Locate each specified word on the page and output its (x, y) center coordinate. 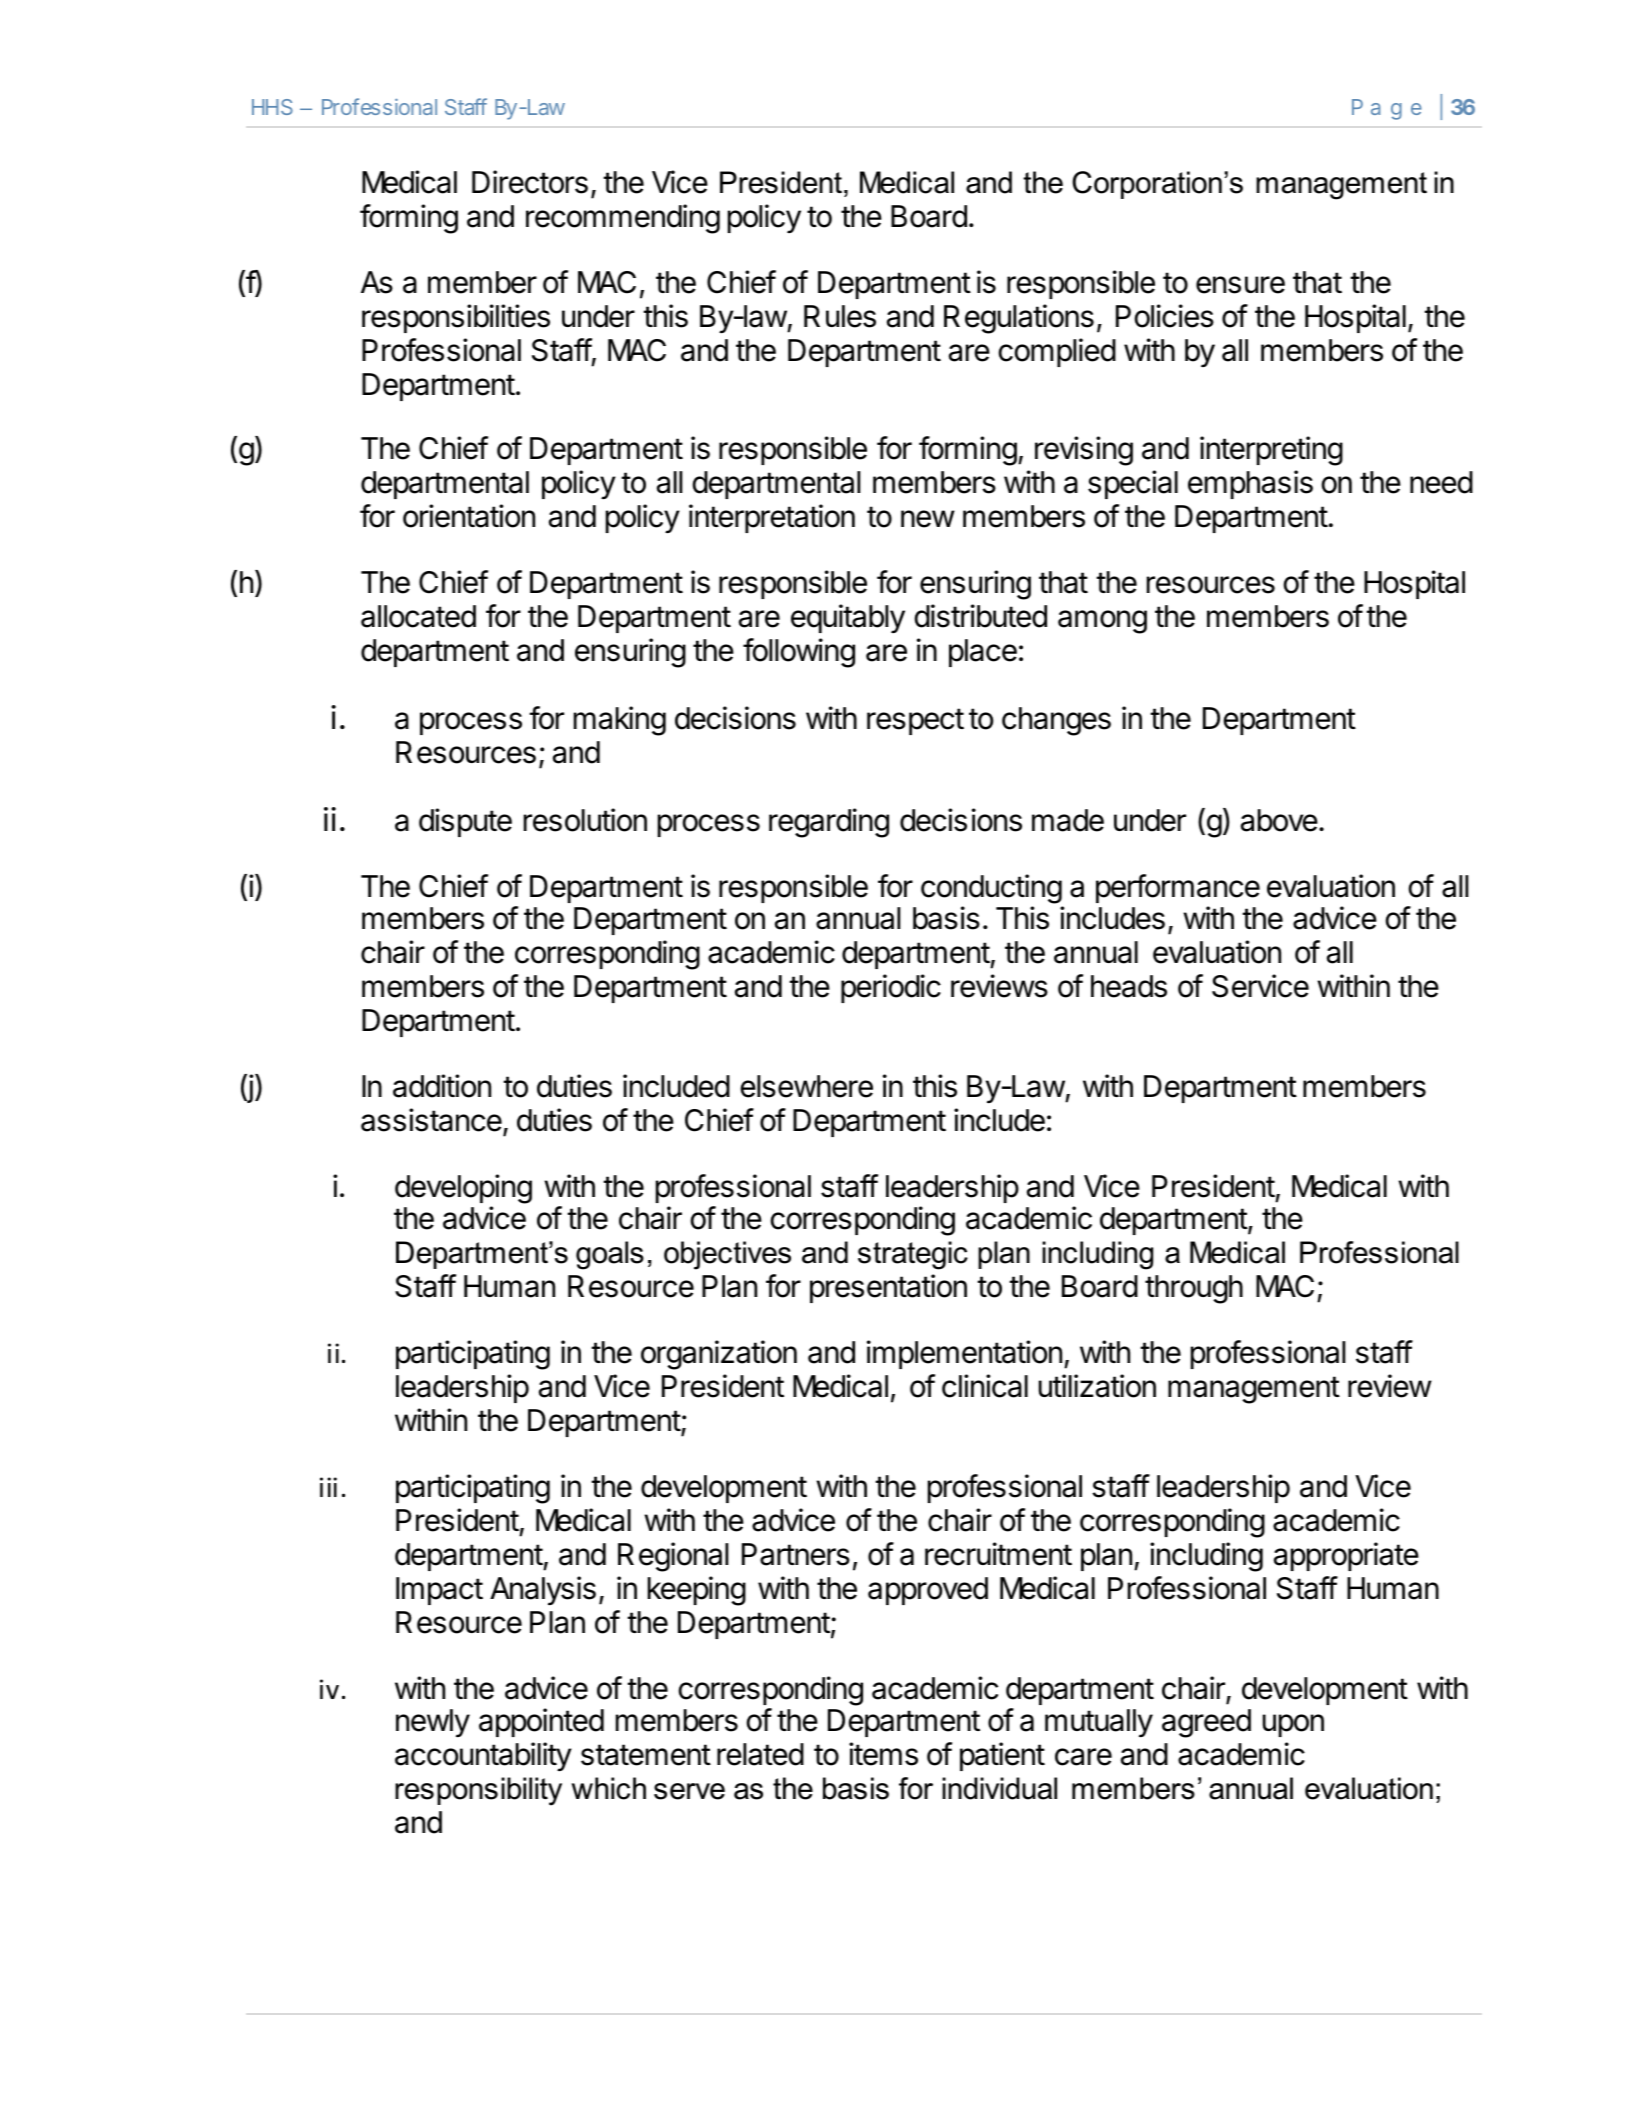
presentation (888, 1288)
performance (1178, 888)
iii (328, 1487)
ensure (1240, 285)
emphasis (1250, 484)
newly (433, 1723)
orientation (469, 516)
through (1194, 1289)
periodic (891, 988)
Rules (840, 316)
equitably (848, 618)
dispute (465, 822)
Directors (530, 182)
